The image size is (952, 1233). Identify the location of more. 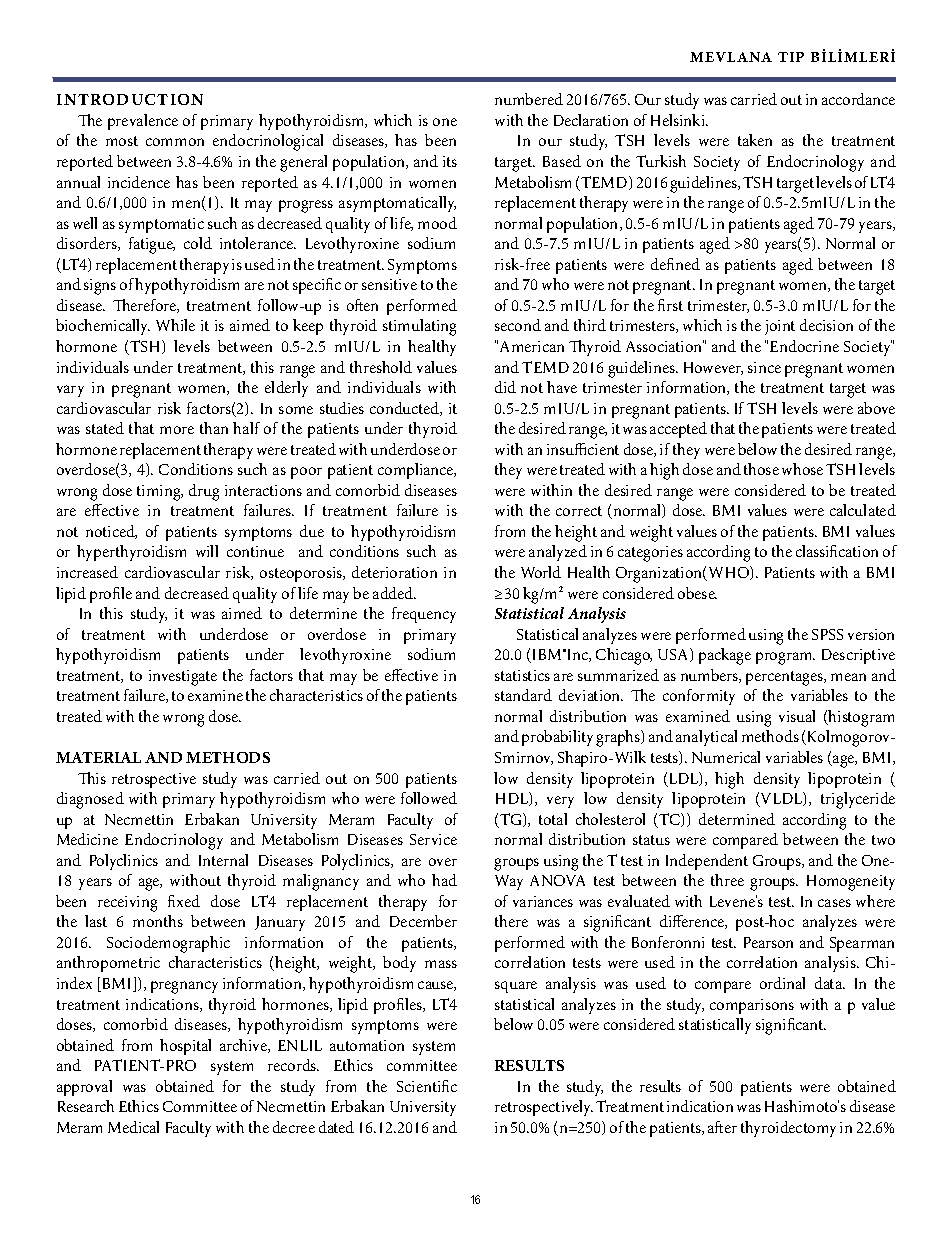
(177, 430).
